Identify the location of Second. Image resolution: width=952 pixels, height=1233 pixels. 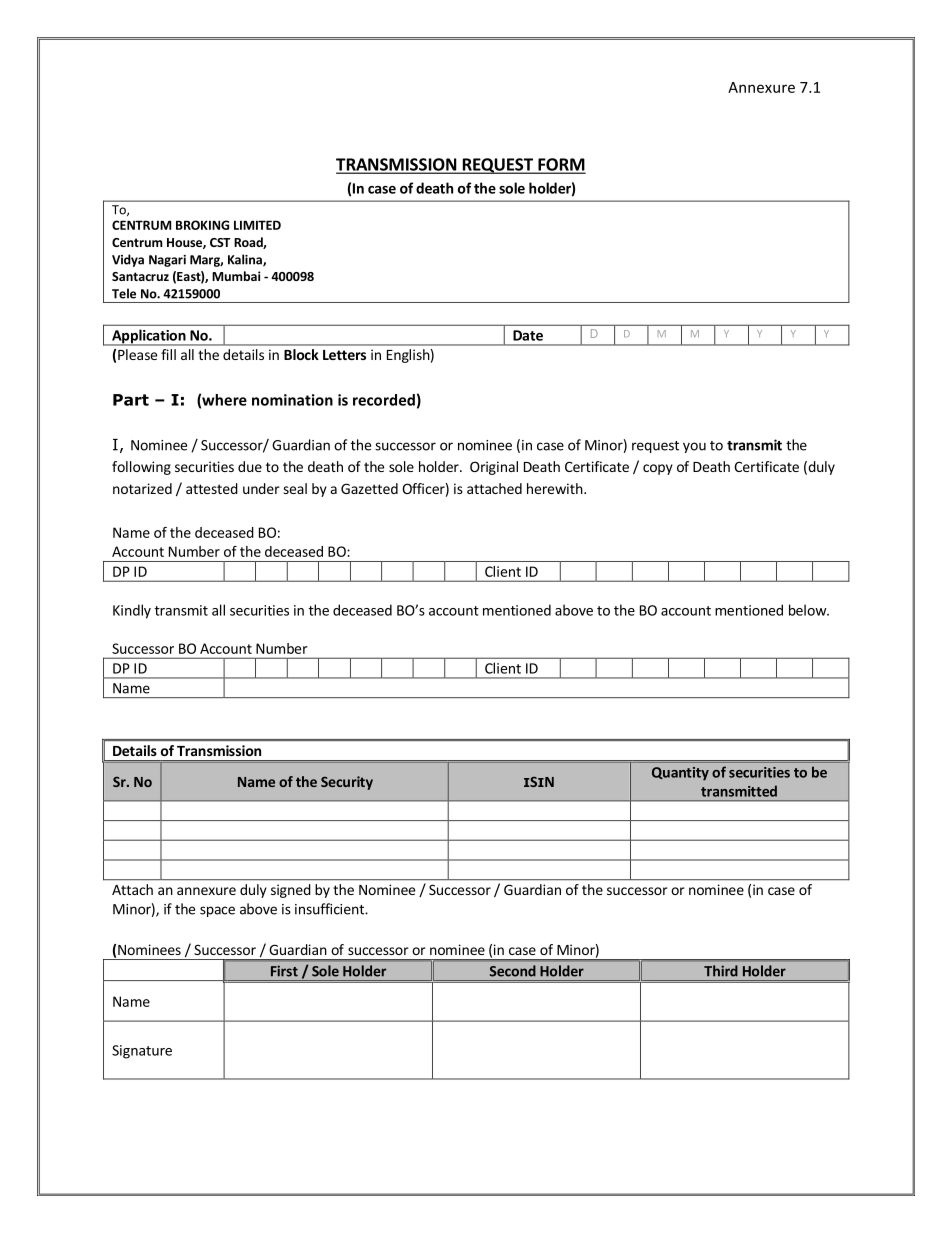
(512, 971).
